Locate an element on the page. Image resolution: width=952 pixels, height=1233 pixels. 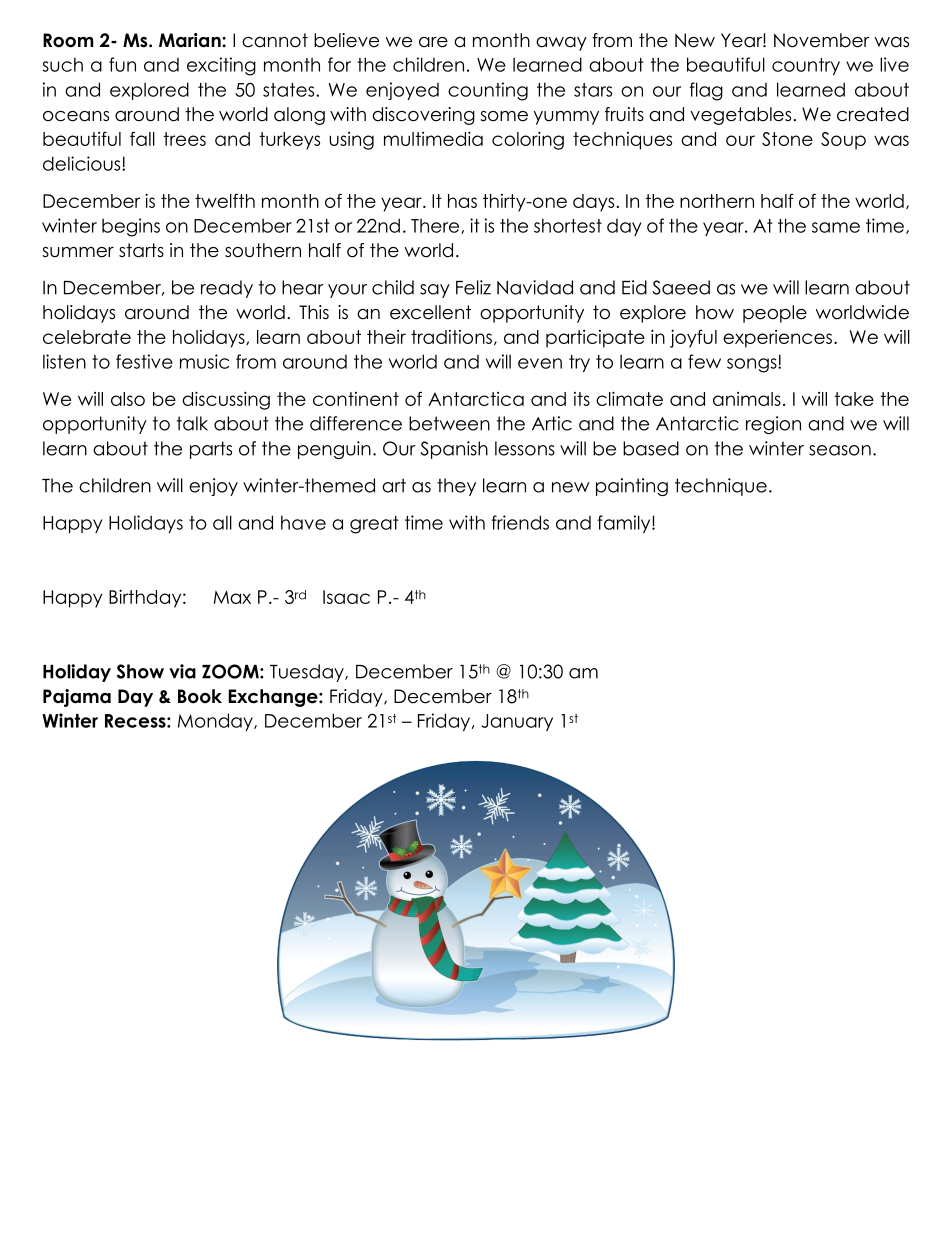
even is located at coordinates (540, 363).
